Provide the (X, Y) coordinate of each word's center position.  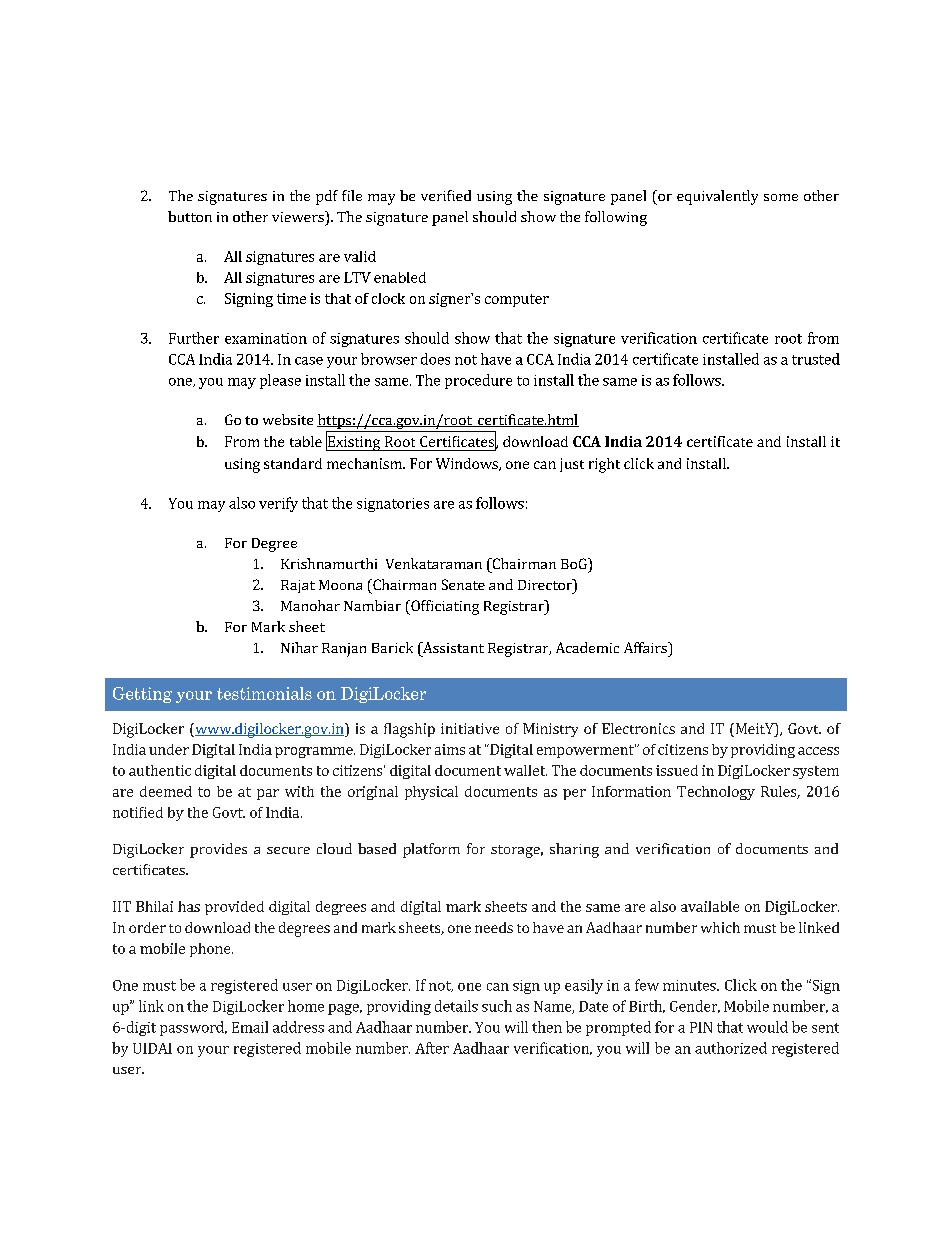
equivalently (717, 197)
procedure (478, 381)
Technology (716, 793)
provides (218, 850)
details (456, 1006)
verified (446, 195)
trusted (816, 359)
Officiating (444, 607)
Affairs (646, 647)
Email (250, 1027)
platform (431, 850)
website (288, 419)
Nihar (299, 647)
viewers (299, 216)
